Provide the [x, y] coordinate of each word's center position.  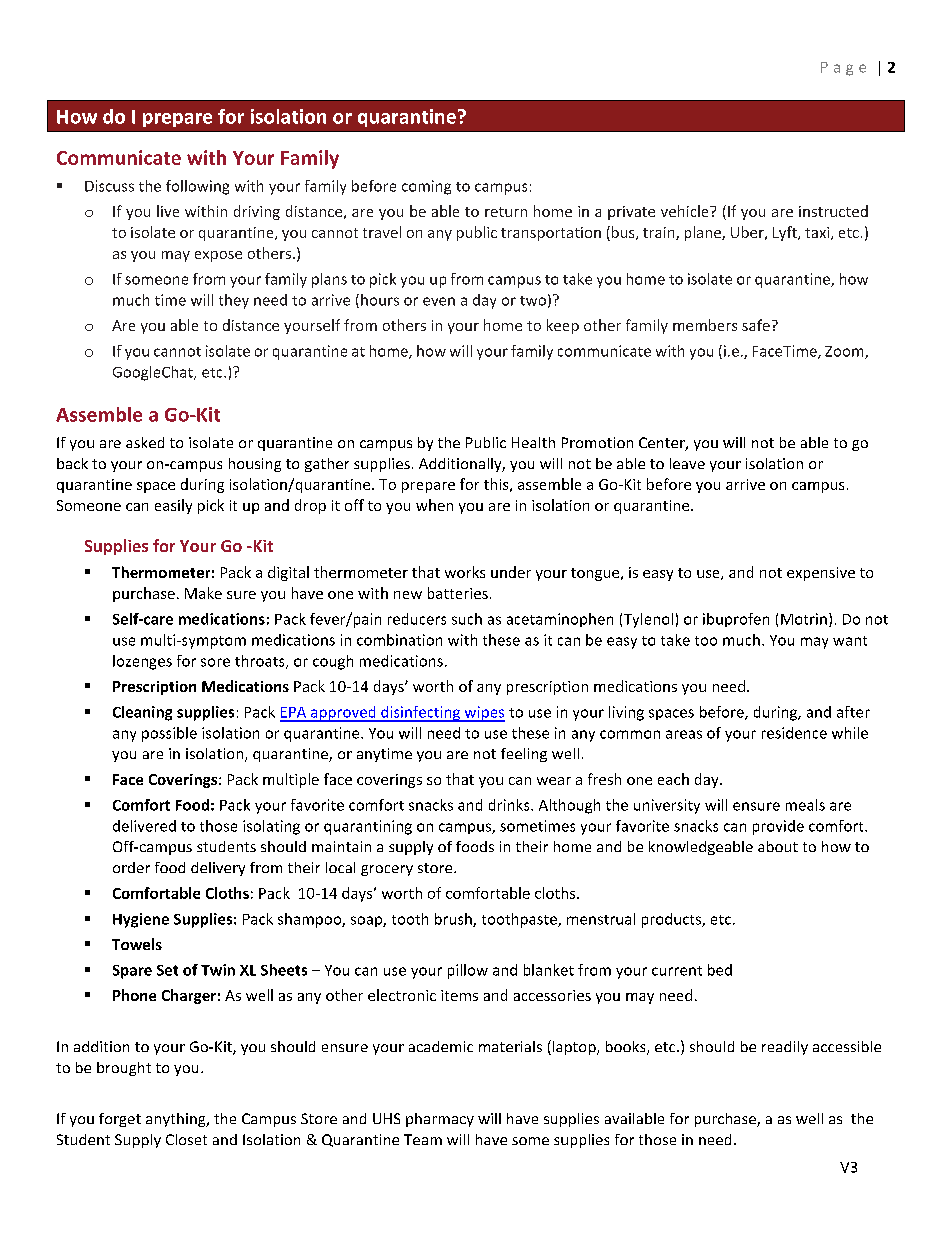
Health [533, 442]
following [197, 187]
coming [426, 187]
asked [145, 442]
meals [805, 805]
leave [687, 463]
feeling [524, 755]
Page [843, 69]
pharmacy [440, 1120]
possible [169, 734]
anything [177, 1120]
